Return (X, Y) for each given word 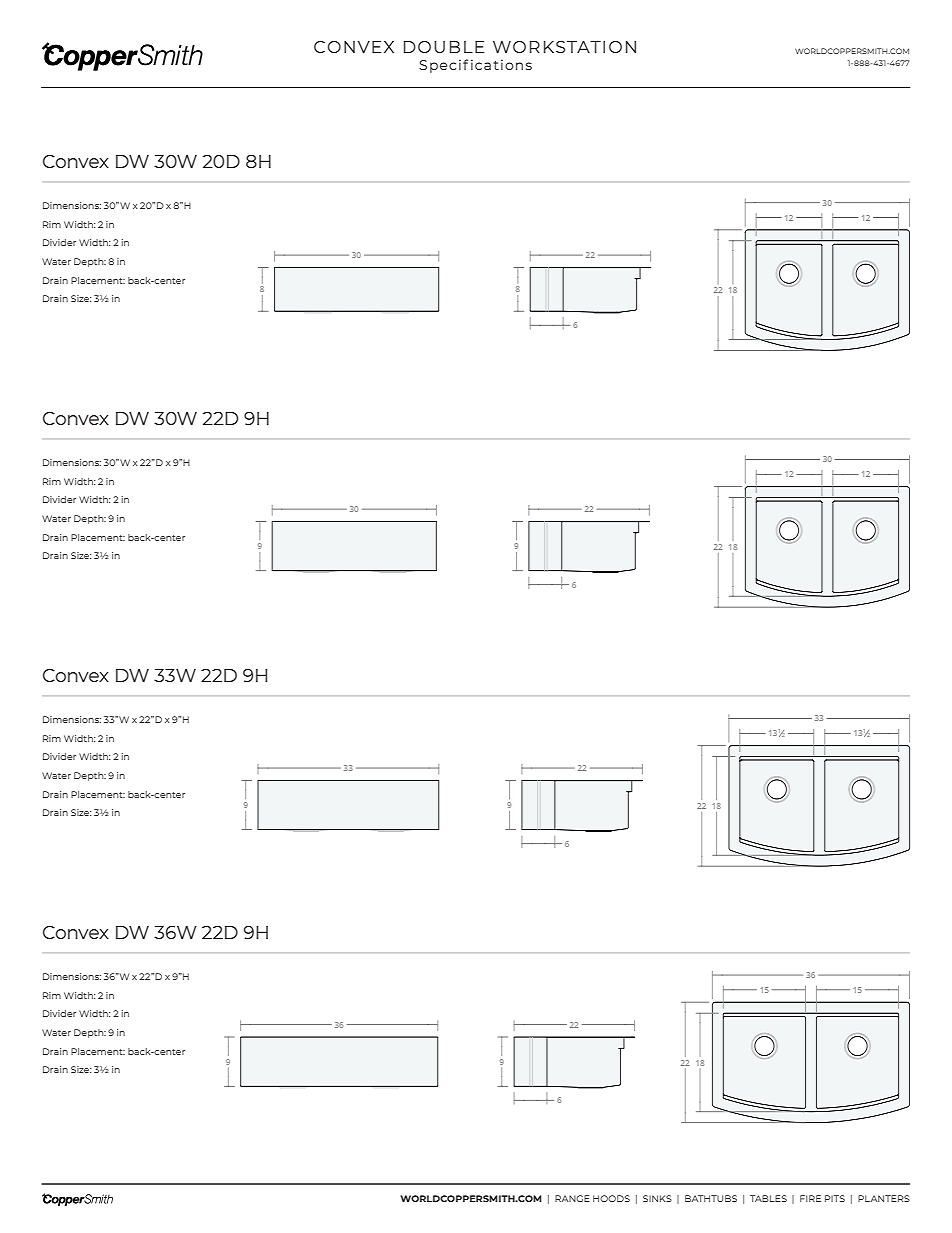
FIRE (810, 1198)
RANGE (572, 1198)
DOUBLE (444, 47)
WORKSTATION (564, 47)
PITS (835, 1198)
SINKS (657, 1198)
